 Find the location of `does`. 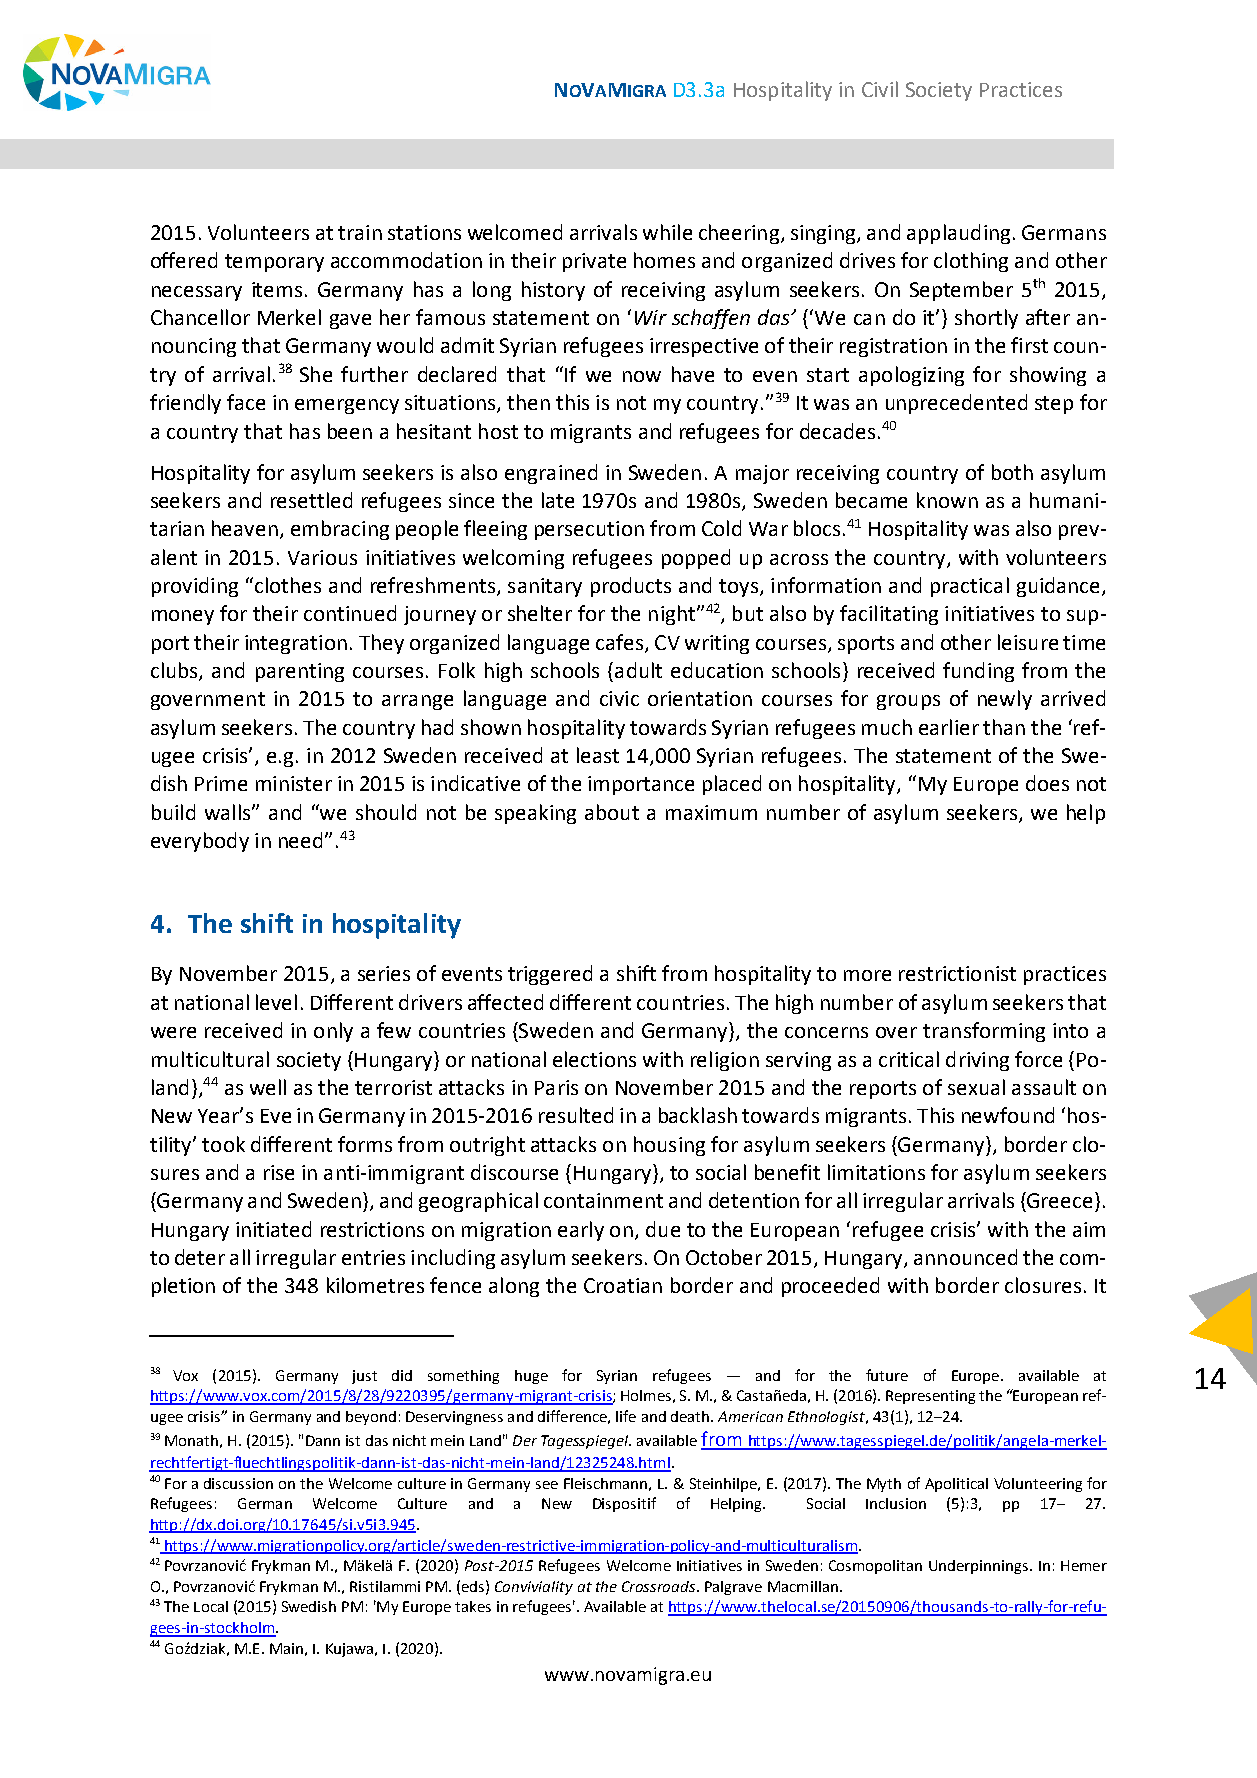

does is located at coordinates (1047, 783).
